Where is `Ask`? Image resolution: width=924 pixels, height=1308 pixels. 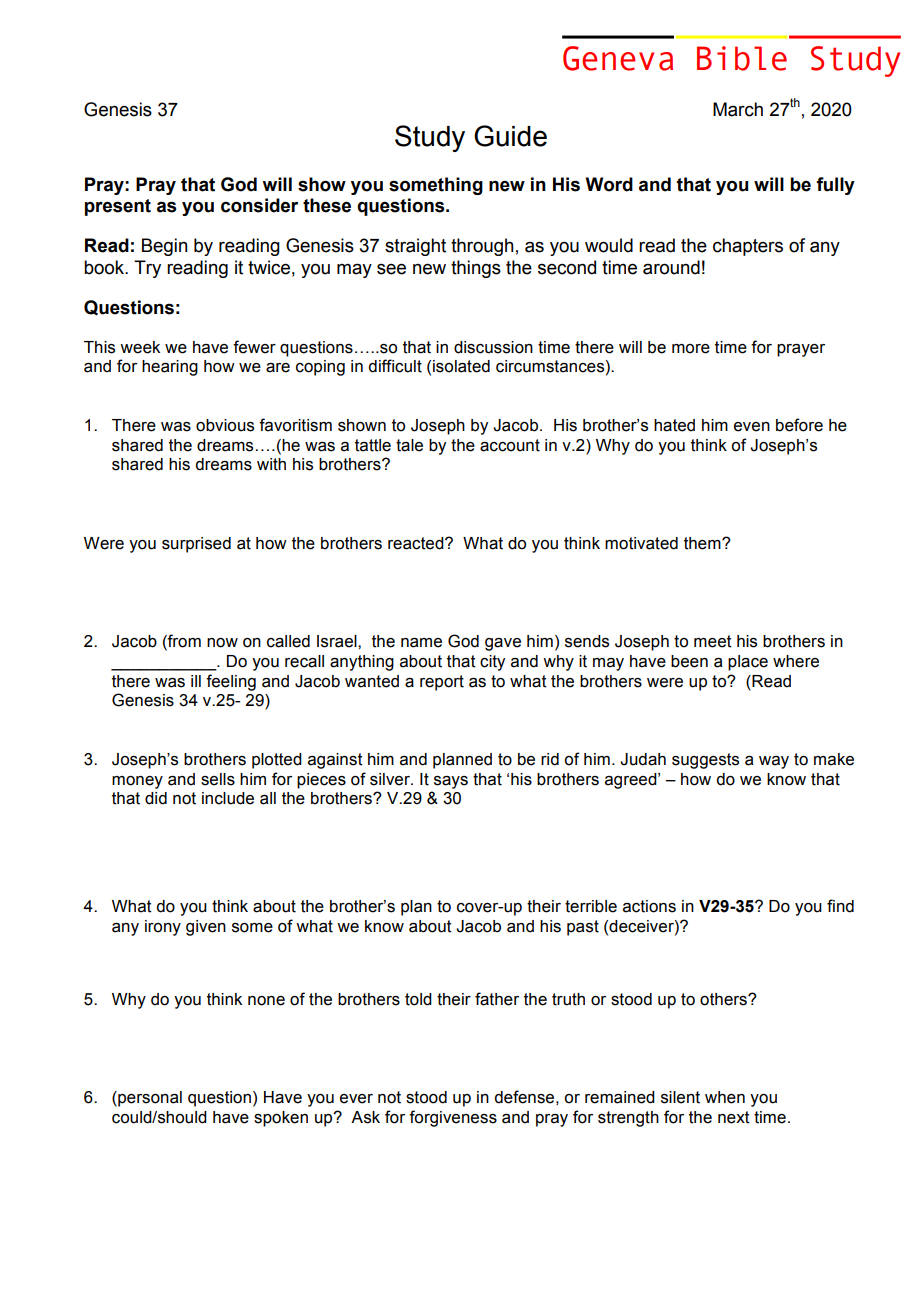
Ask is located at coordinates (365, 1117).
